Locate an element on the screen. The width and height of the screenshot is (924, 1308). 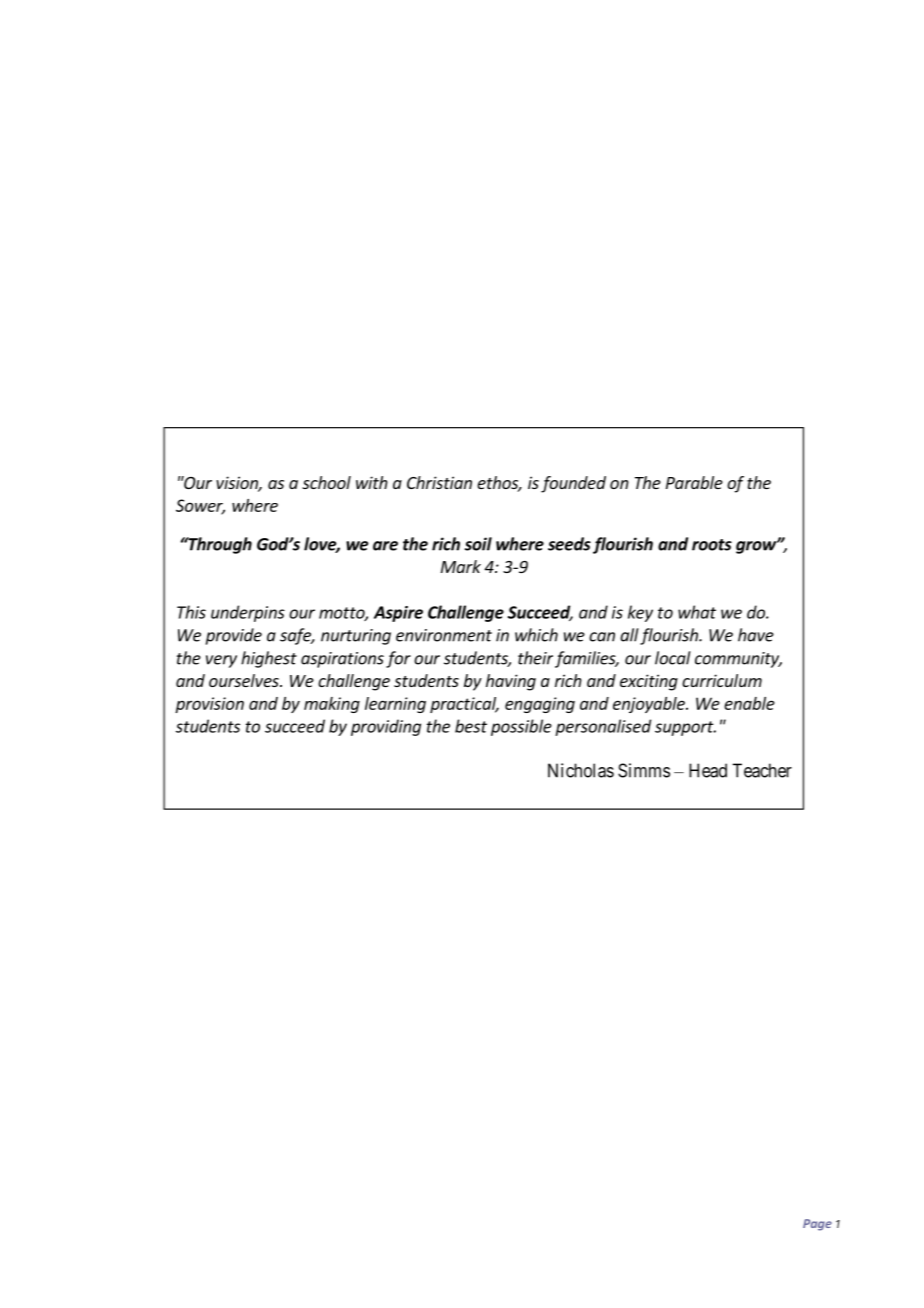
Nicholas is located at coordinates (581, 770).
